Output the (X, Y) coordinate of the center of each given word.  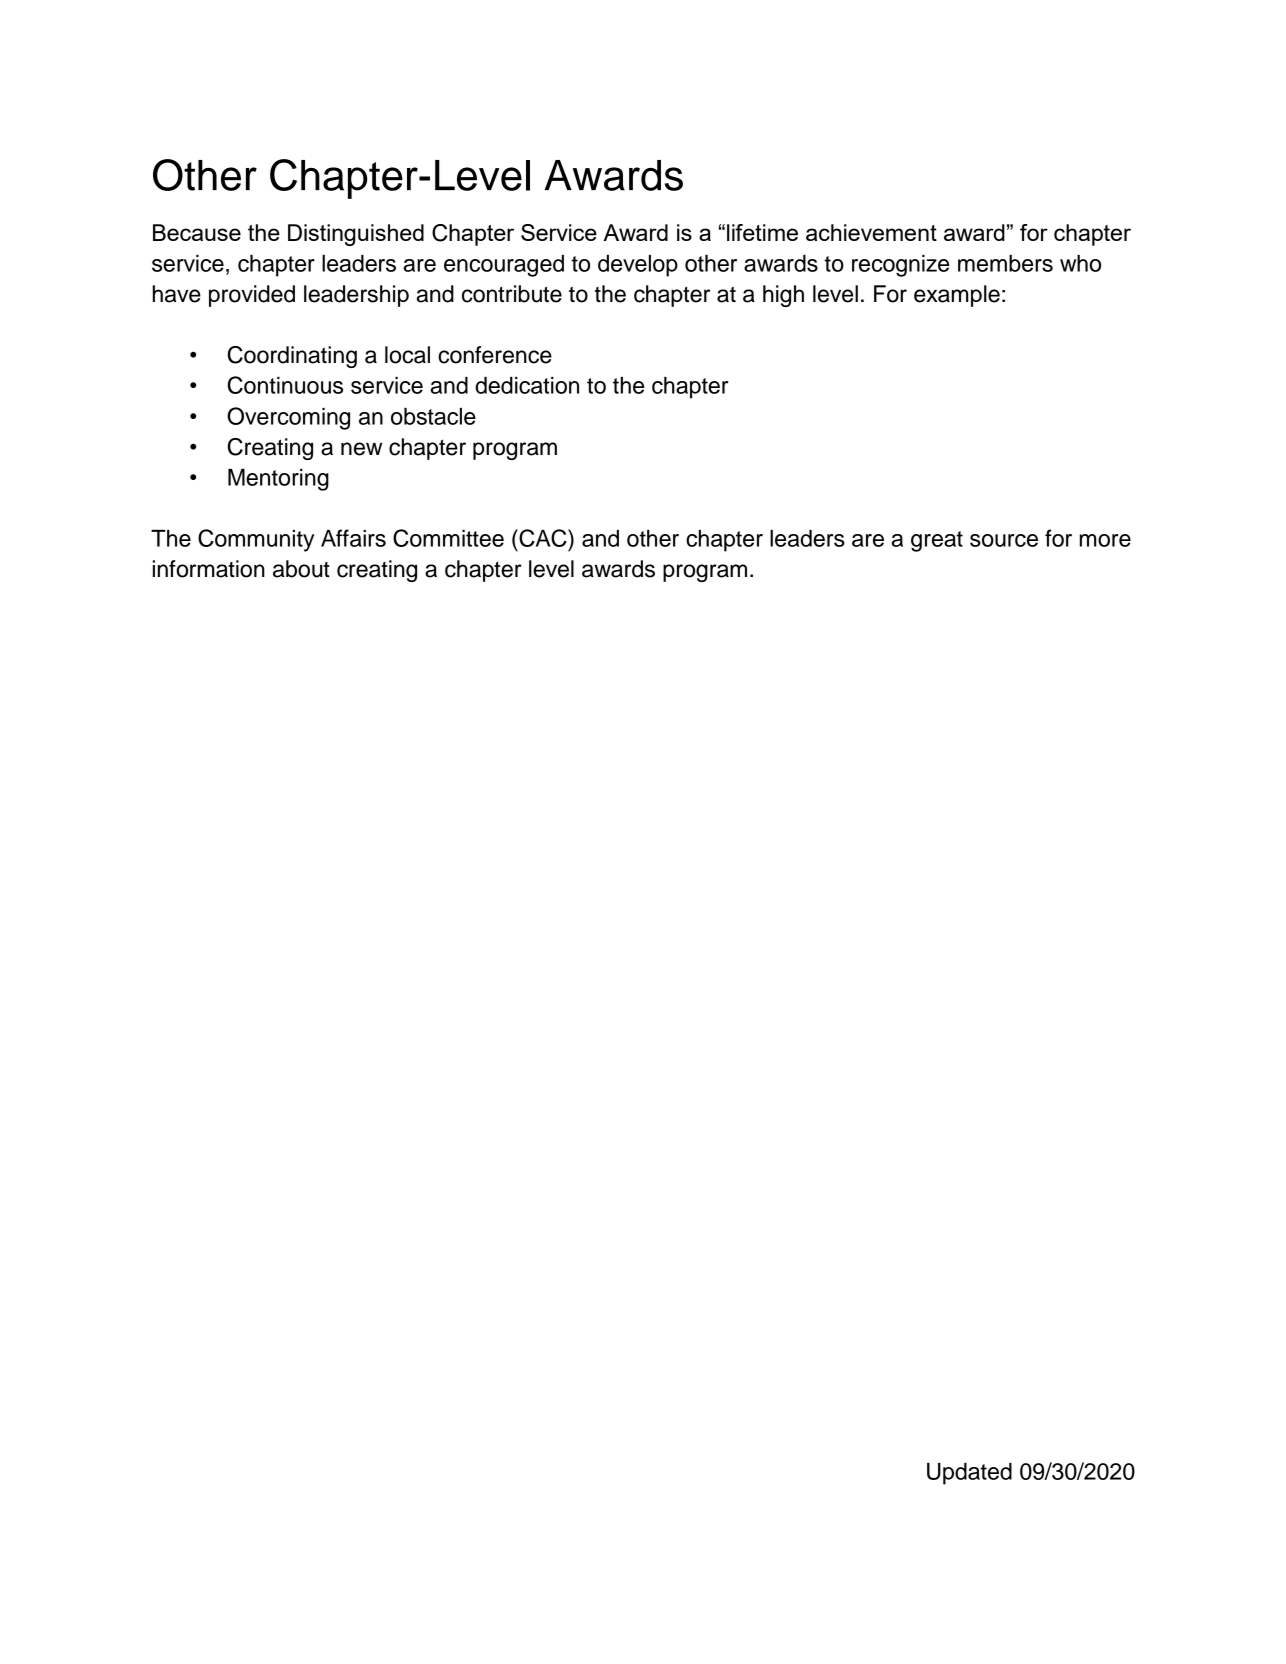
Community (256, 540)
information (209, 569)
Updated (969, 1474)
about (301, 569)
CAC (543, 538)
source (1004, 540)
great (937, 541)
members (1005, 263)
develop (638, 266)
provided (252, 296)
